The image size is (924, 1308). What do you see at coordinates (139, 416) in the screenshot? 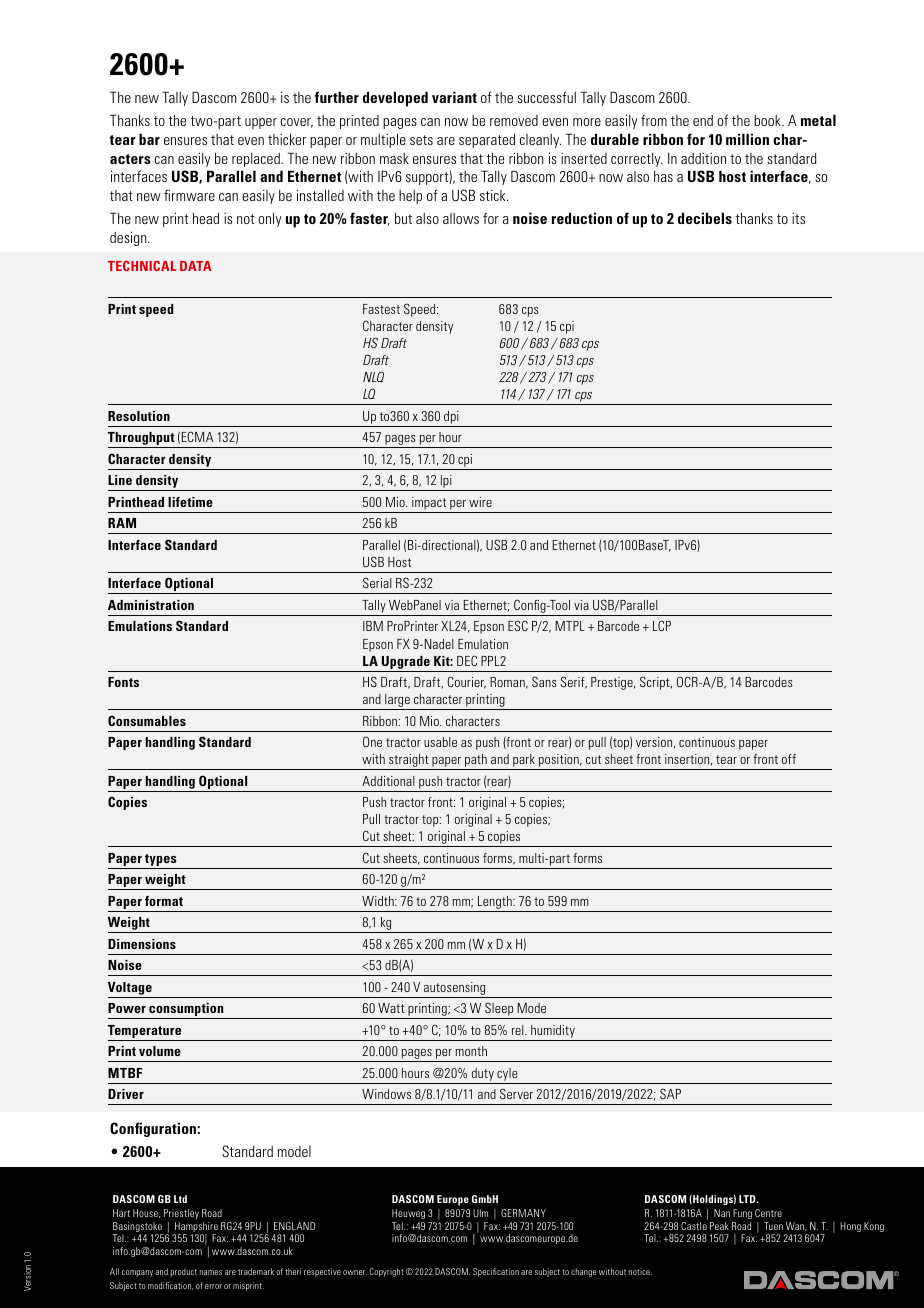
I see `Resolution` at bounding box center [139, 416].
